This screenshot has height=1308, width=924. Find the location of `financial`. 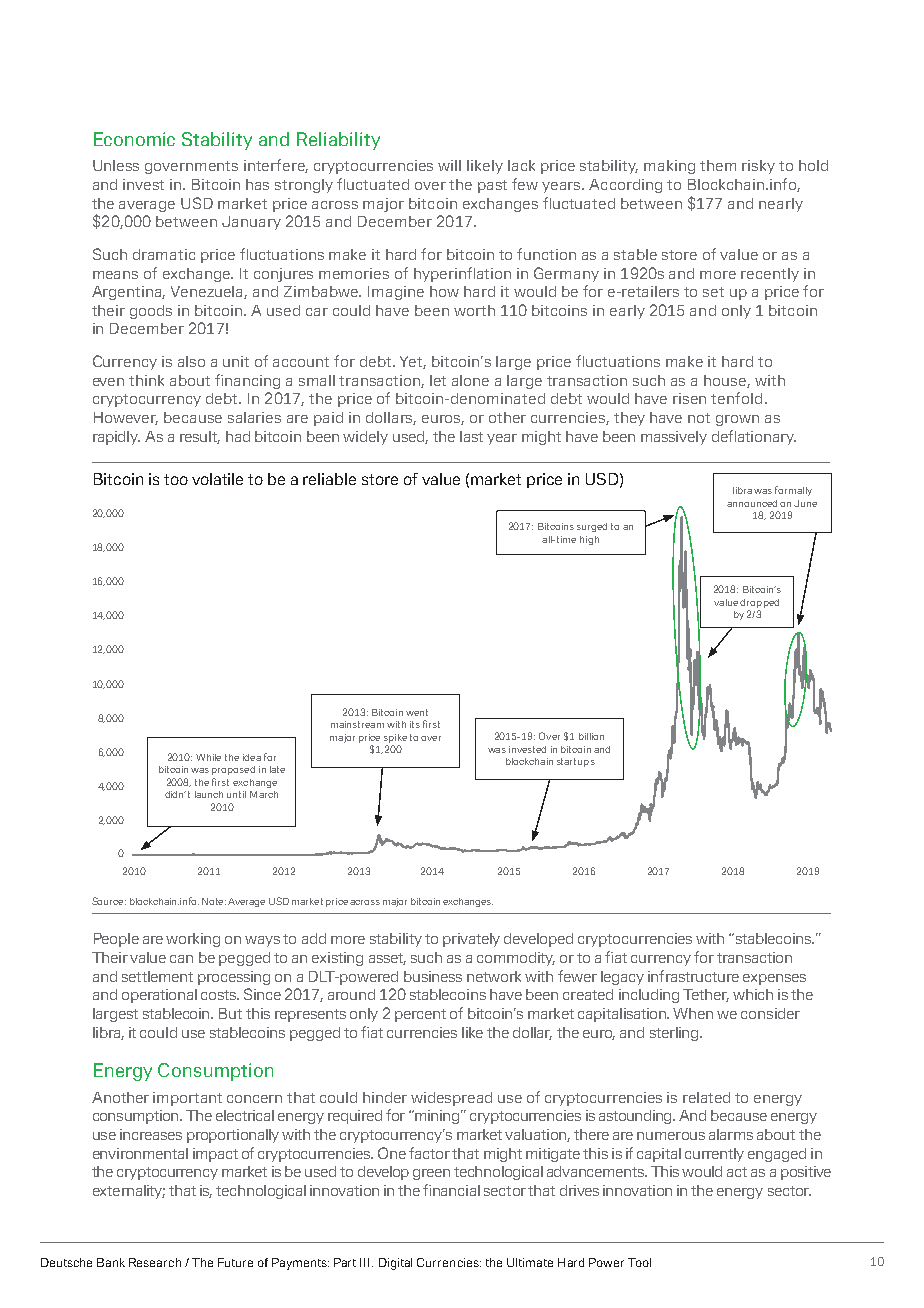

financial is located at coordinates (451, 1190).
